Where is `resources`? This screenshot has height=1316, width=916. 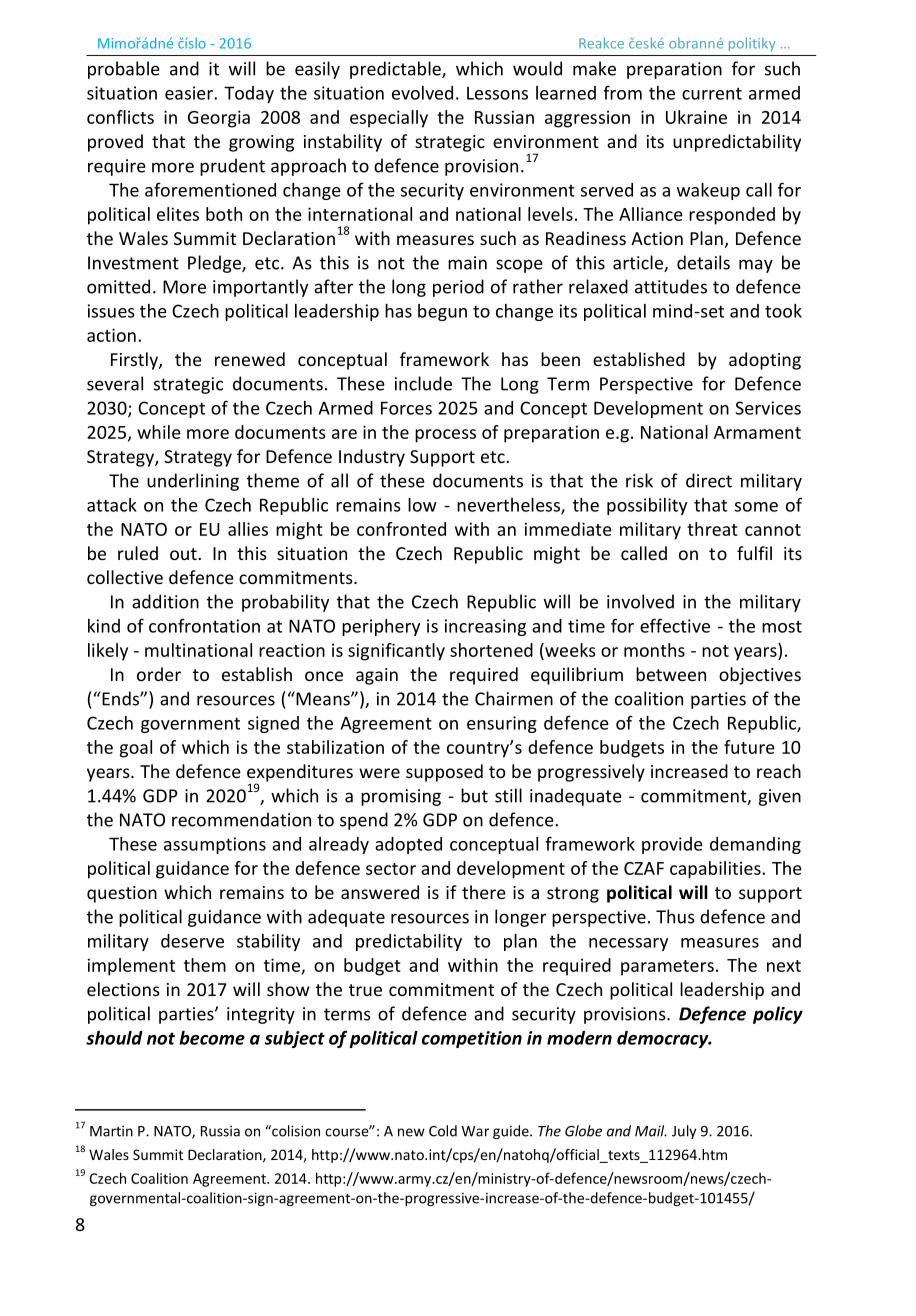 resources is located at coordinates (430, 918).
